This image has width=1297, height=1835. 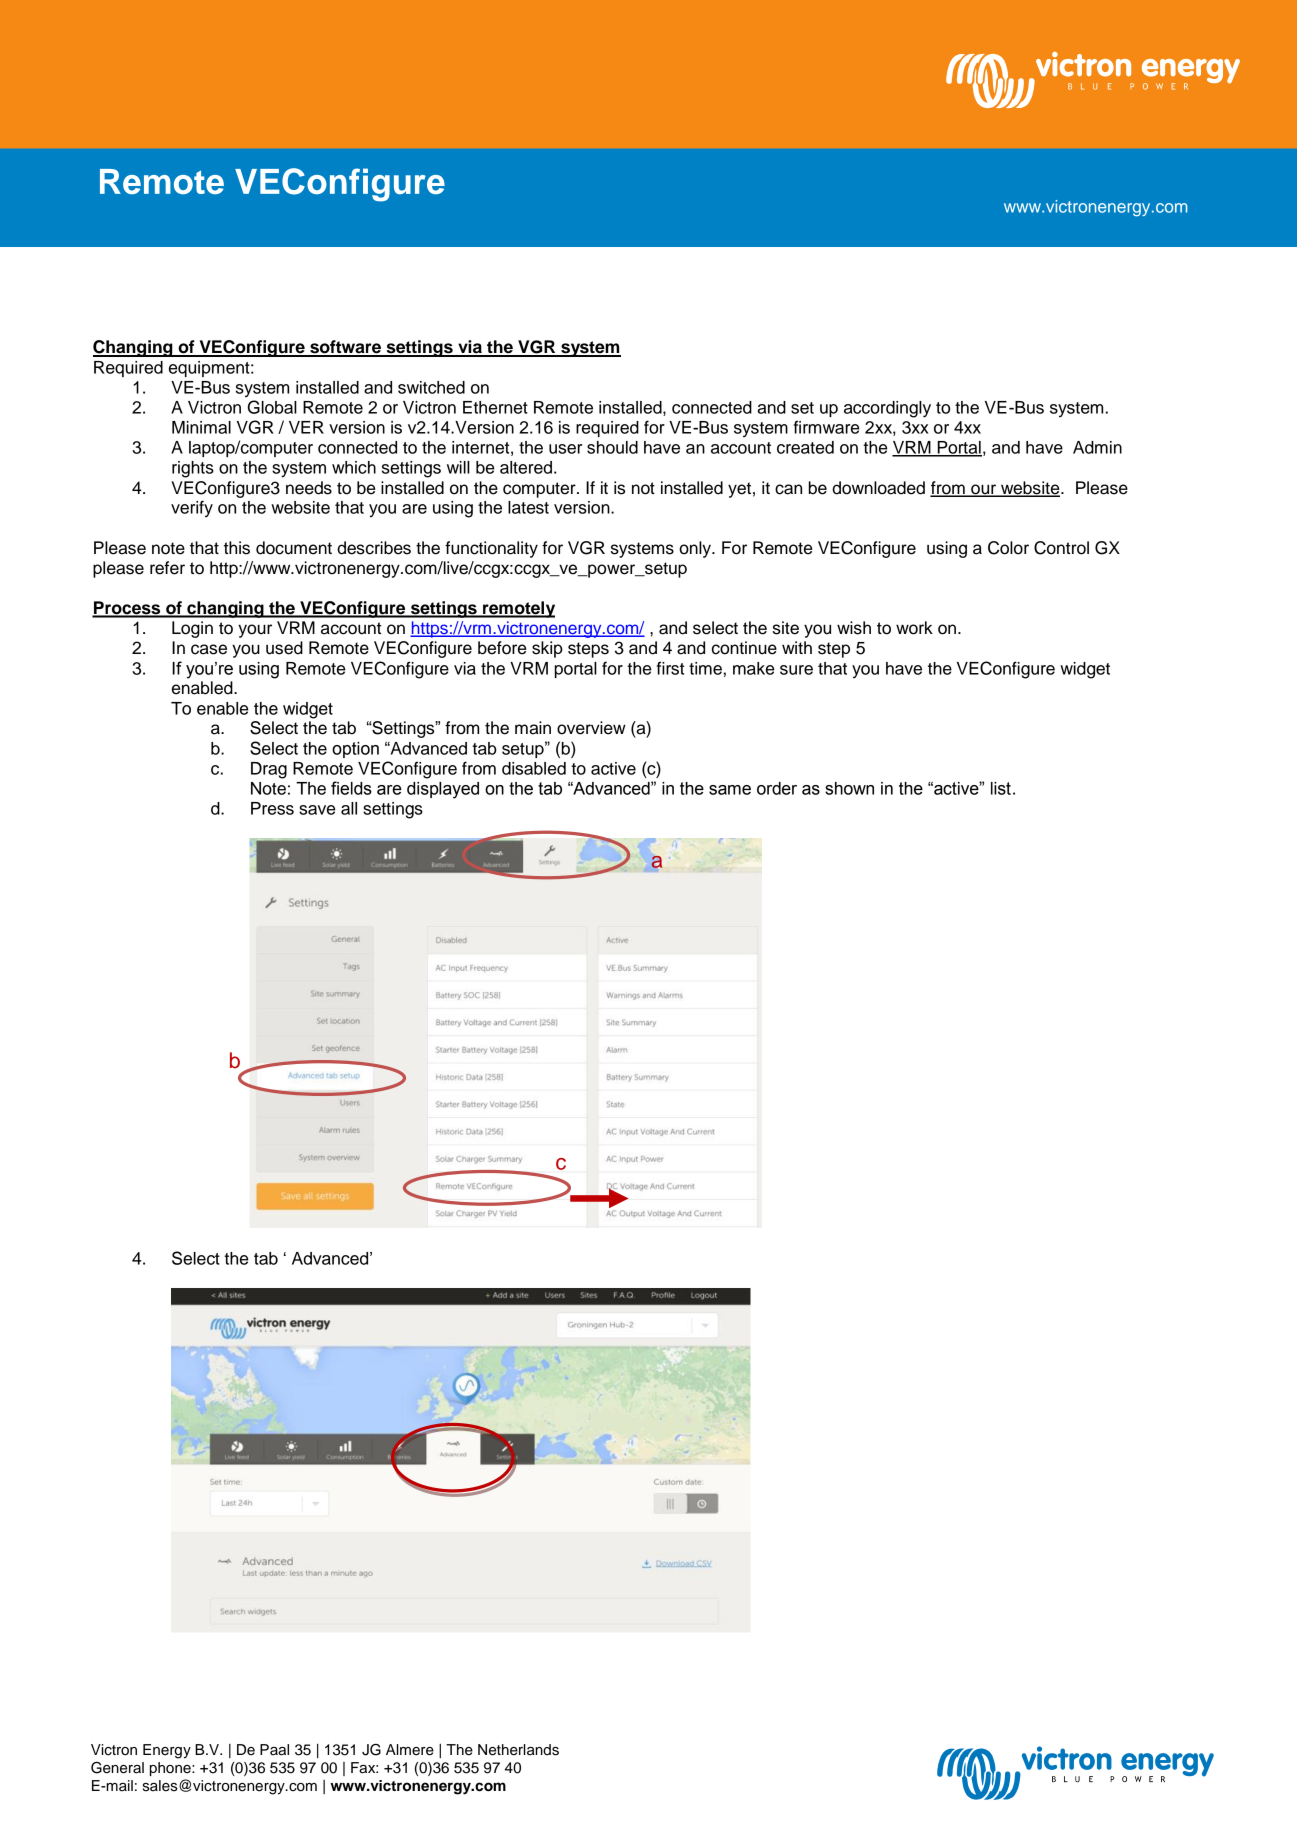 I want to click on save, so click(x=317, y=810).
